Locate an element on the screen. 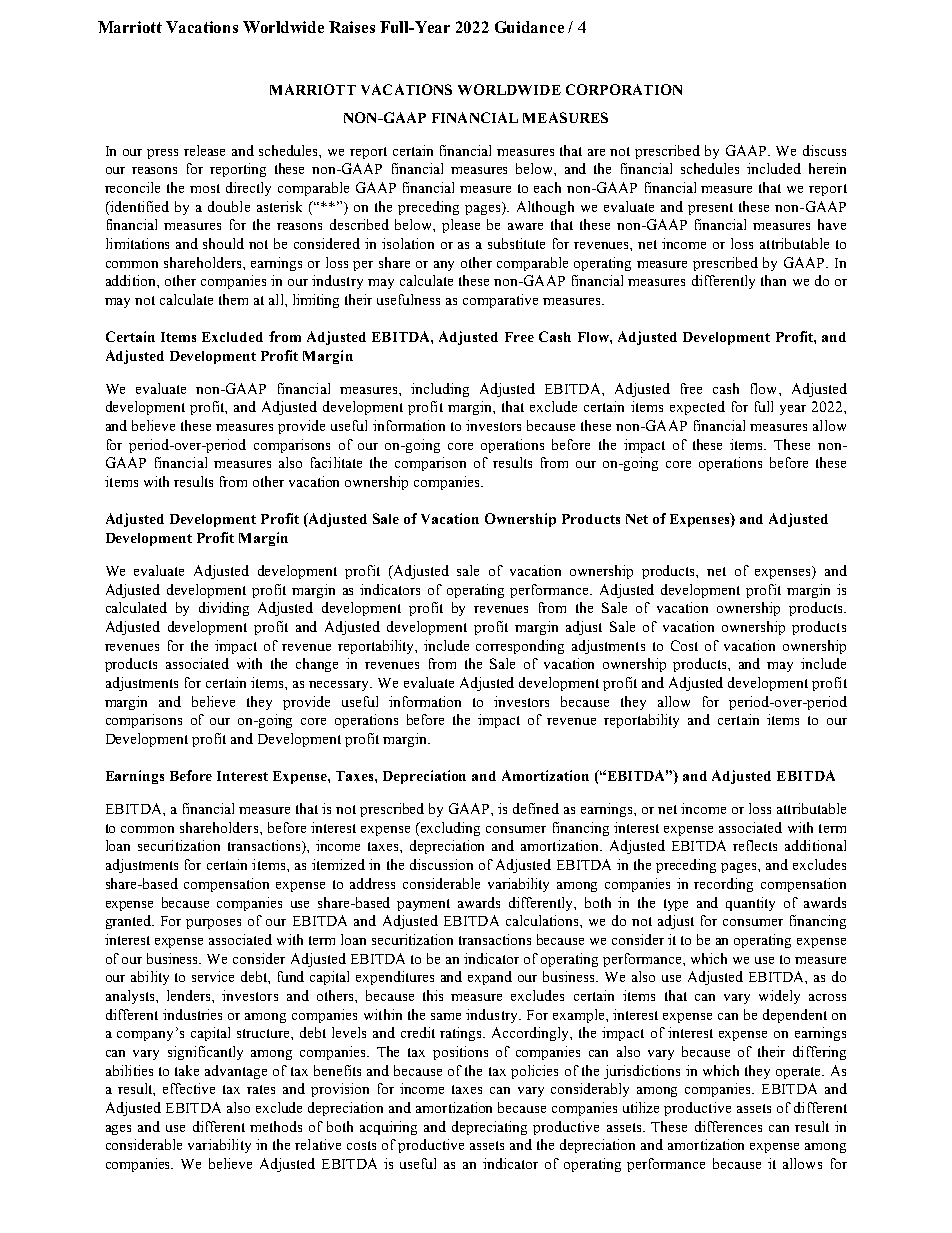 This screenshot has height=1233, width=952. Guidance is located at coordinates (529, 27).
